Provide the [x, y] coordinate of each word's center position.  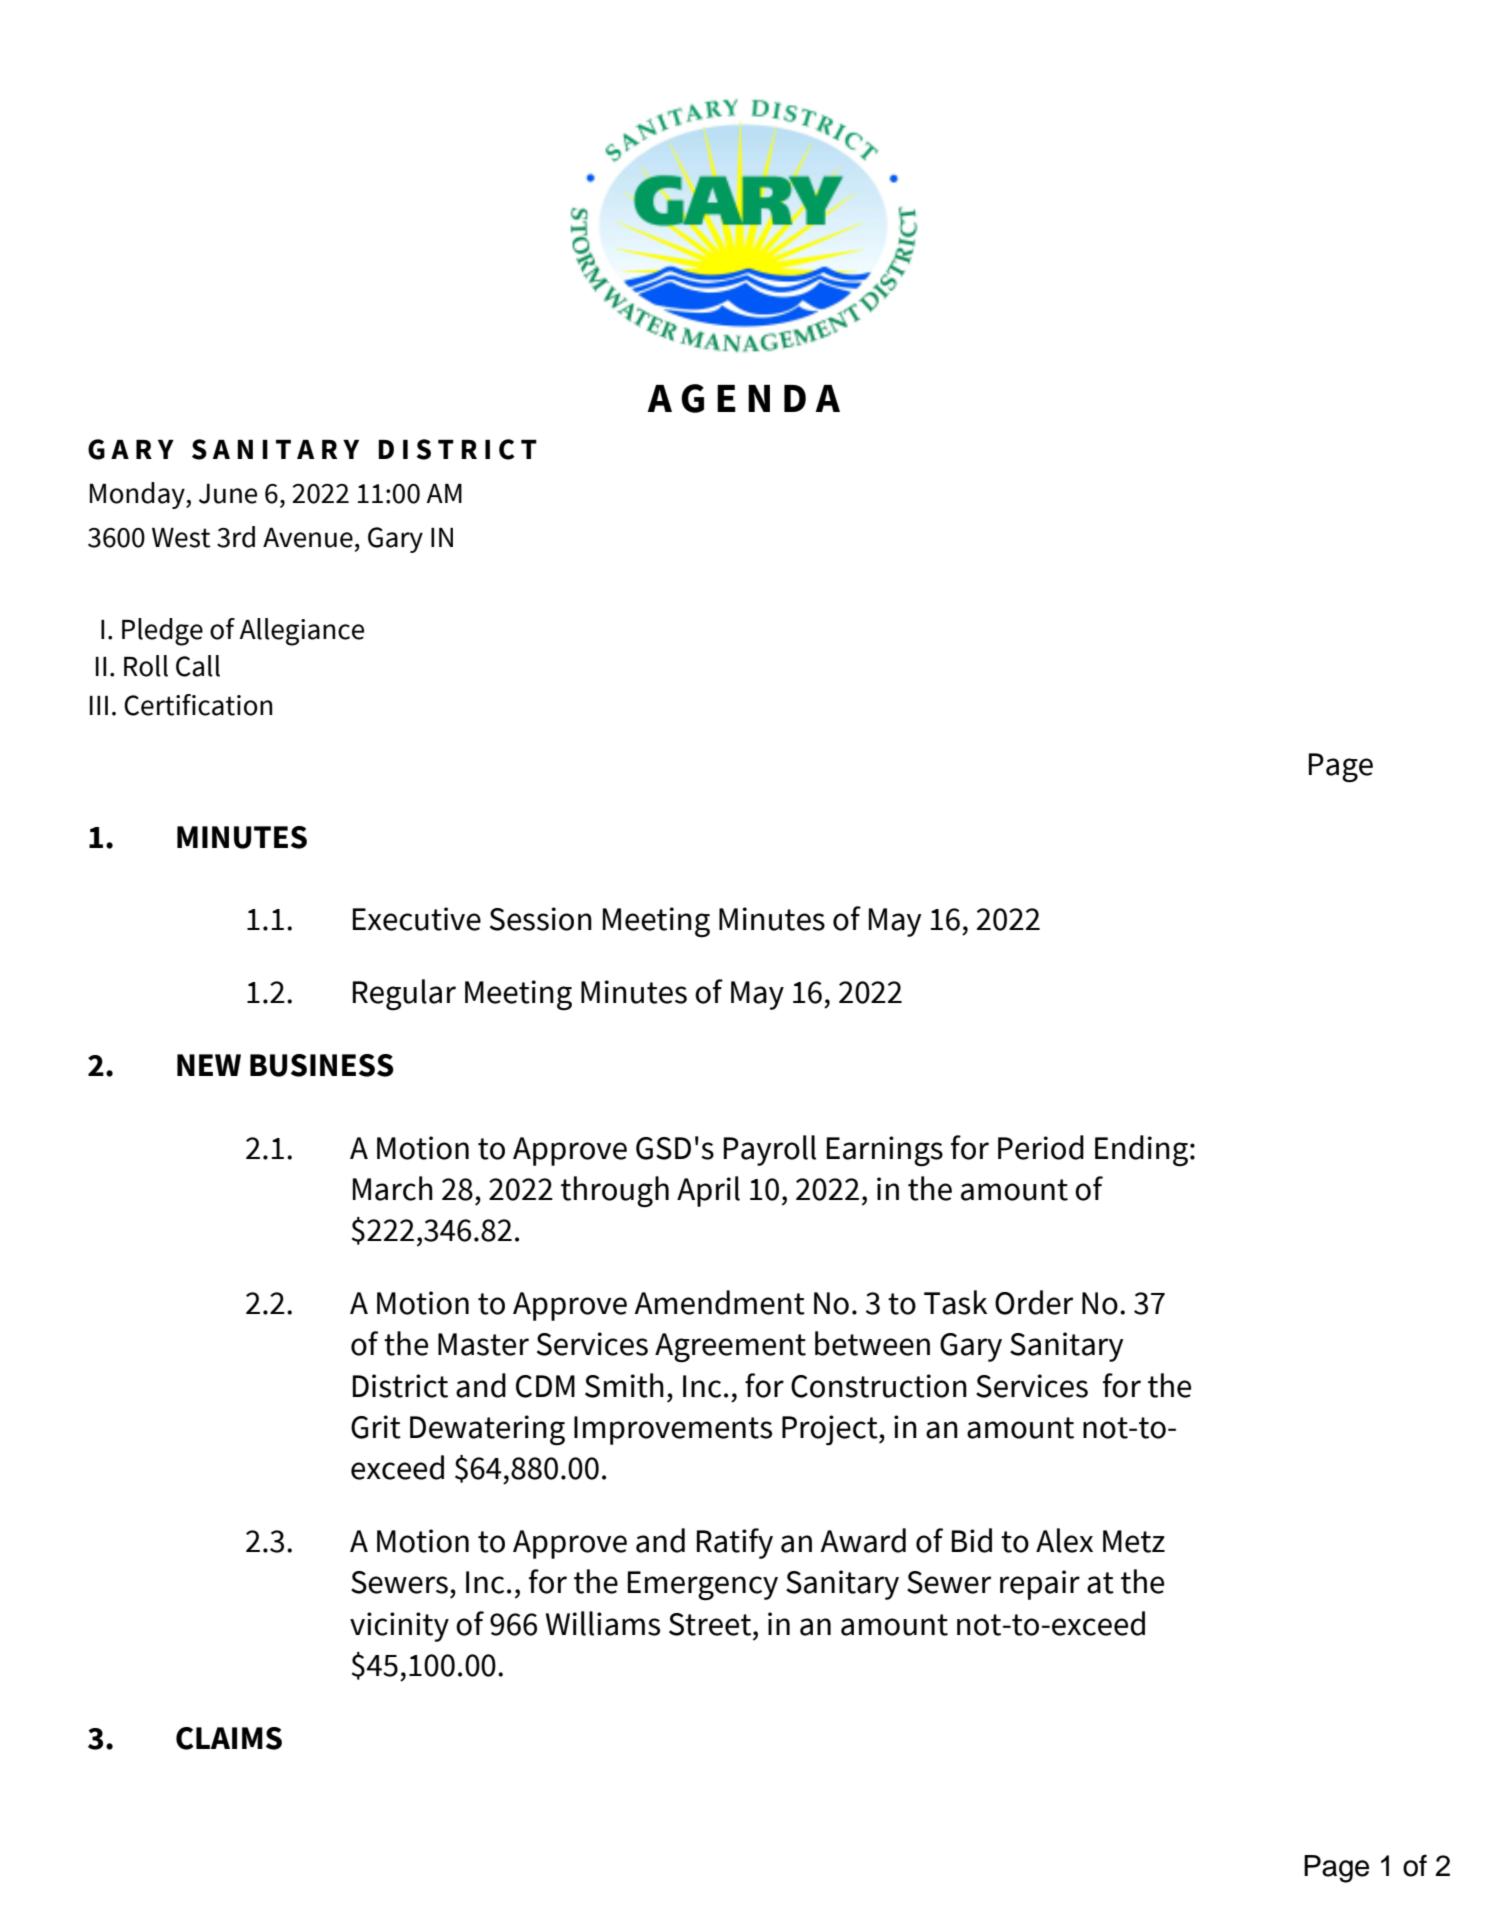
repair [1040, 1585]
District [400, 1386]
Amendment [719, 1302]
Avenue [308, 538]
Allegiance [301, 632]
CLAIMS [229, 1738]
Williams [603, 1623]
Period [1041, 1147]
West [181, 538]
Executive [417, 919]
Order [1034, 1302]
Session [541, 919]
